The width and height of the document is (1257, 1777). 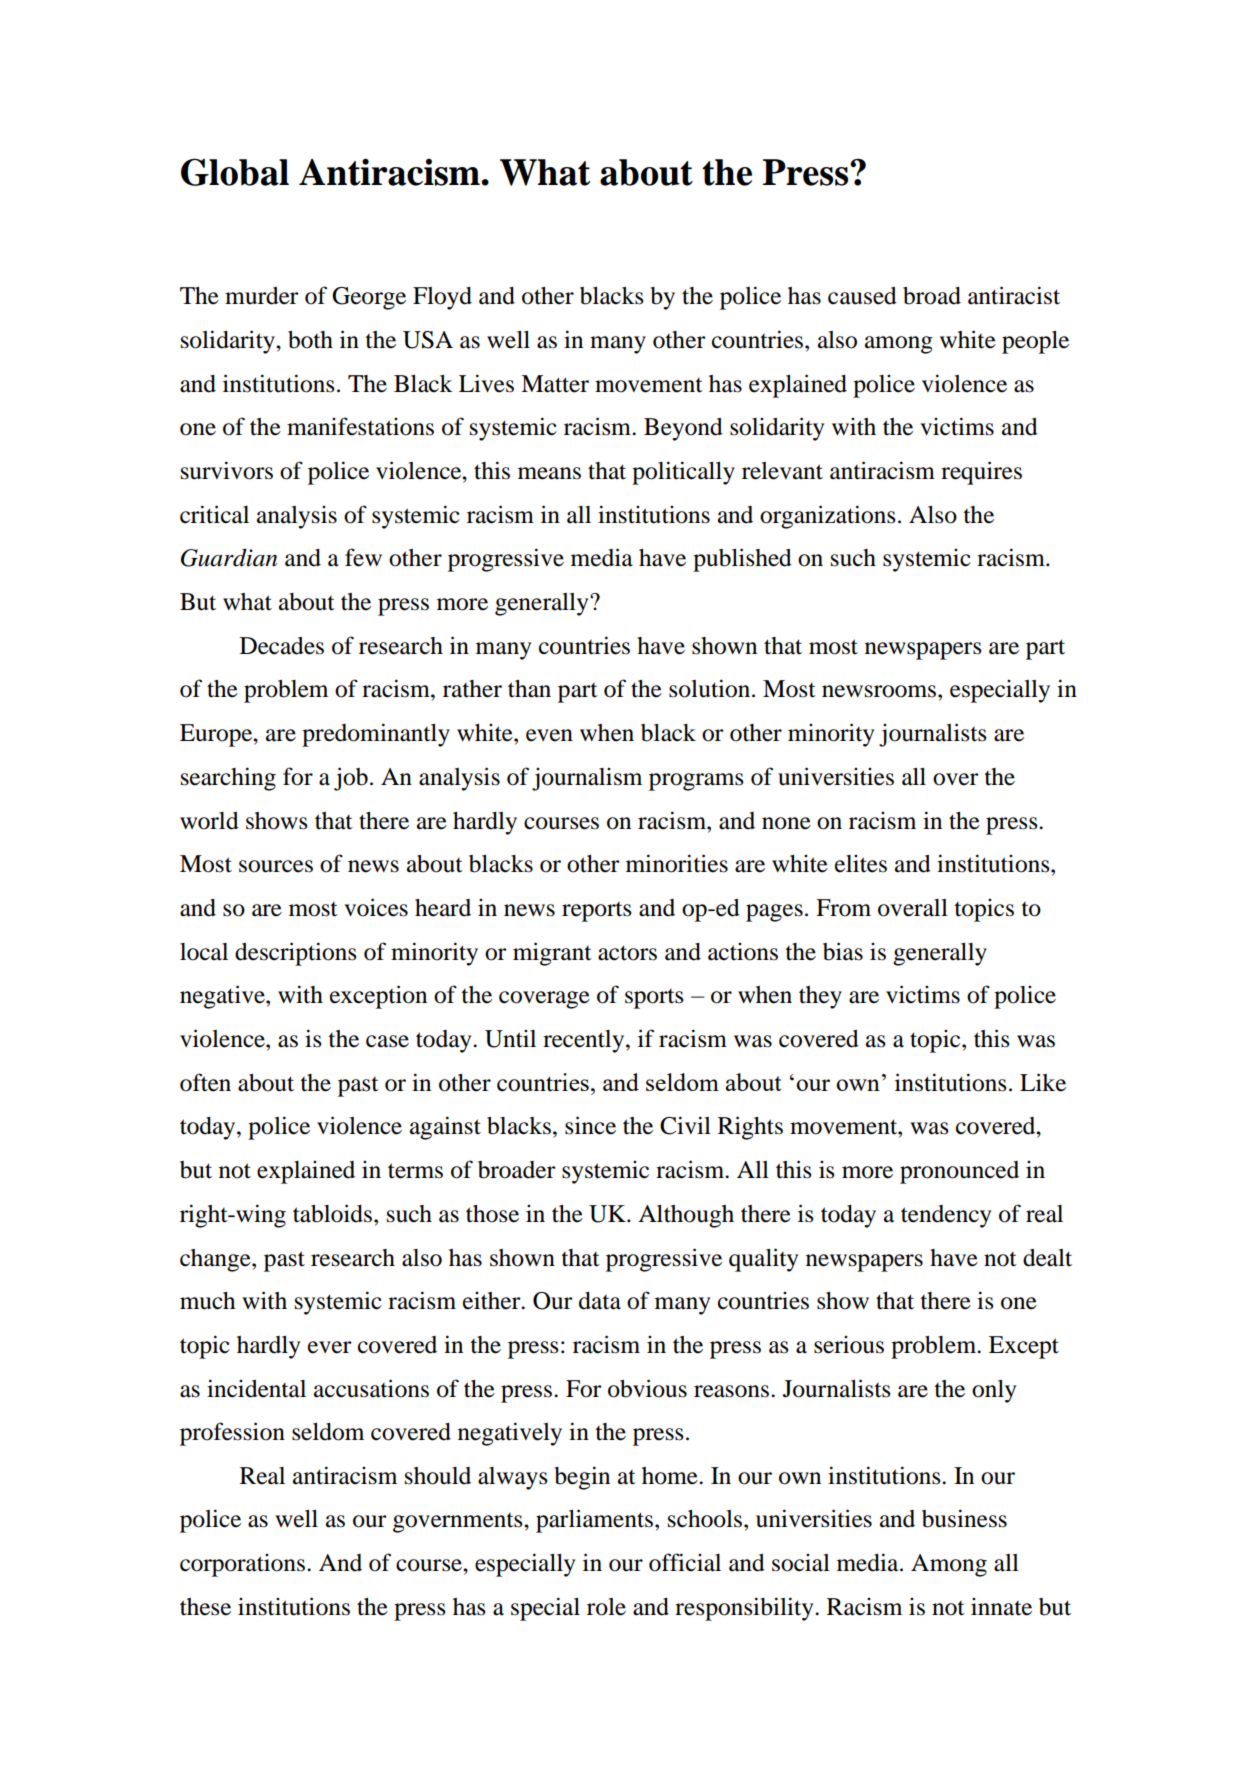 What do you see at coordinates (606, 1607) in the document?
I see `role` at bounding box center [606, 1607].
